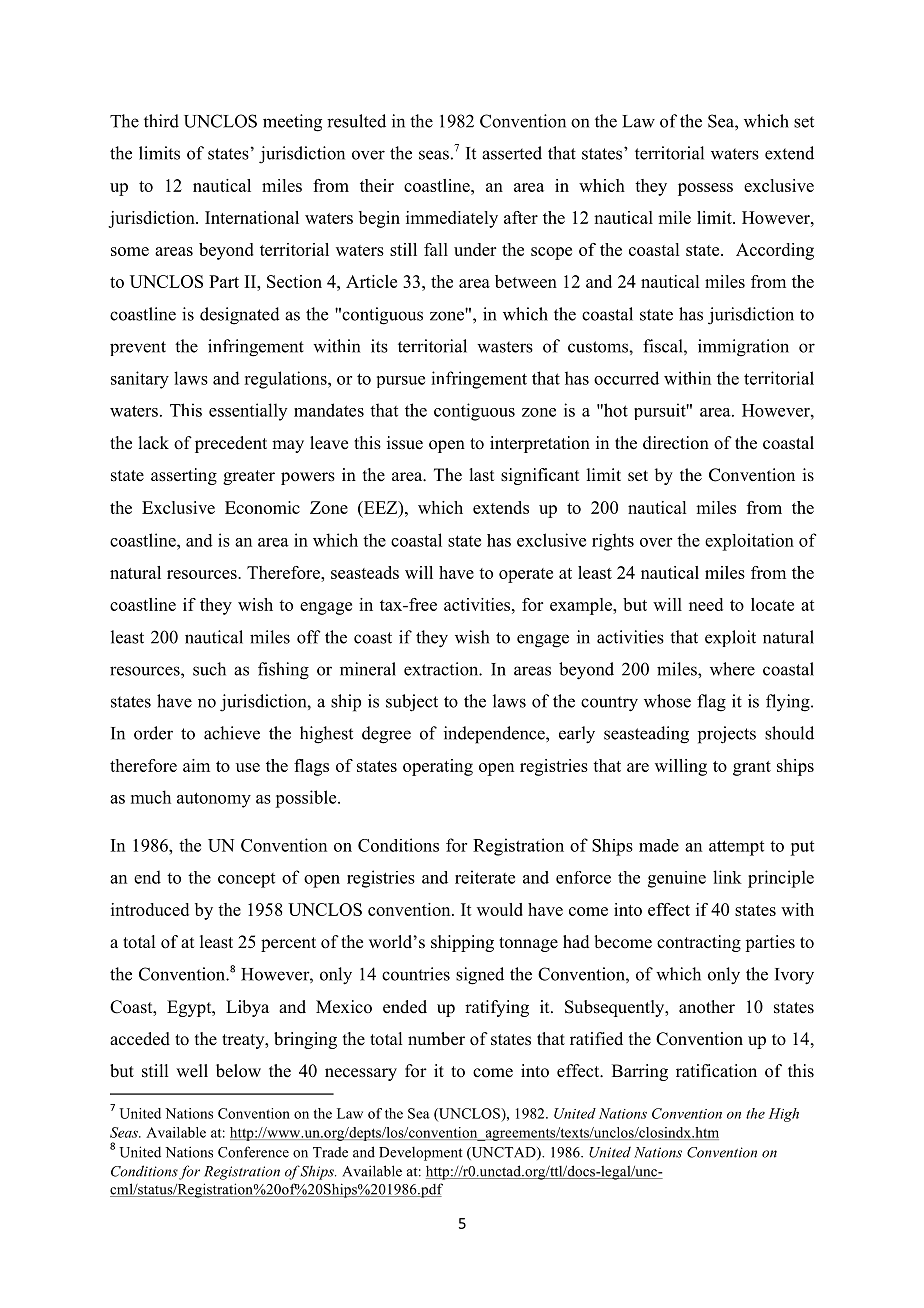 This document has height=1308, width=924. What do you see at coordinates (420, 1154) in the document?
I see `Development` at bounding box center [420, 1154].
